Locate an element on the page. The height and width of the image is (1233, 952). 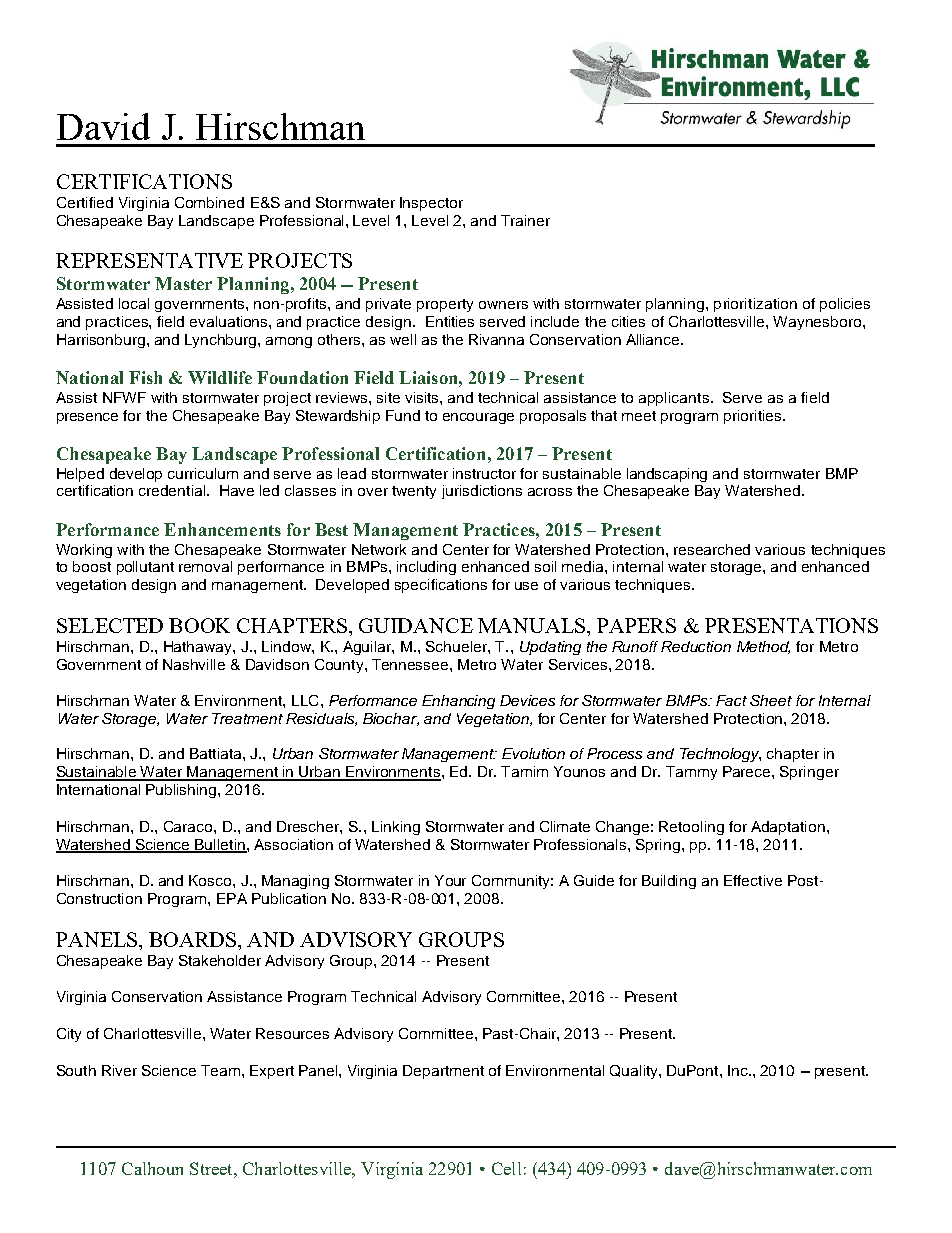
researched is located at coordinates (712, 549).
